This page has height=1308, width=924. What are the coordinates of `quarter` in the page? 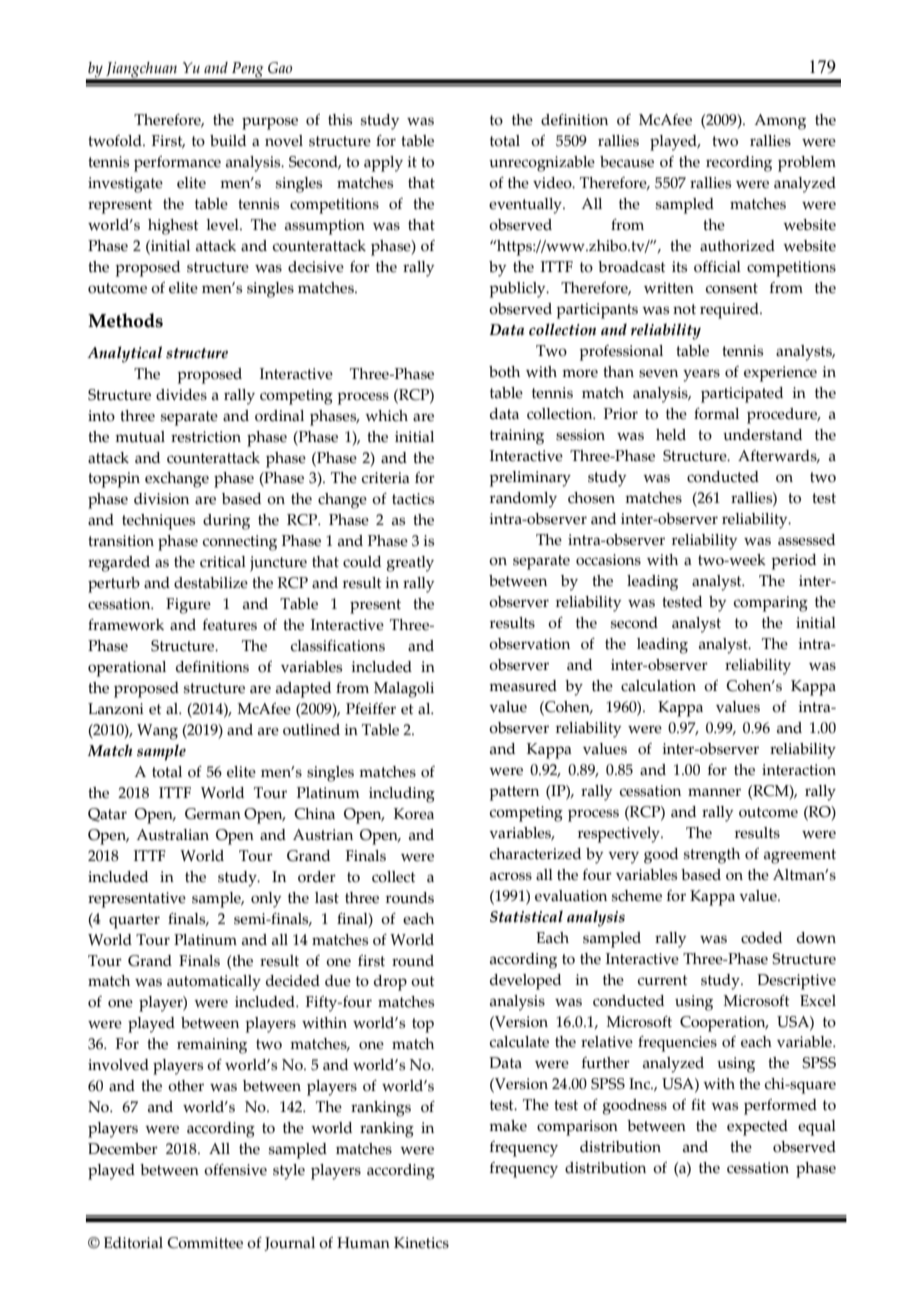 It's located at (134, 921).
